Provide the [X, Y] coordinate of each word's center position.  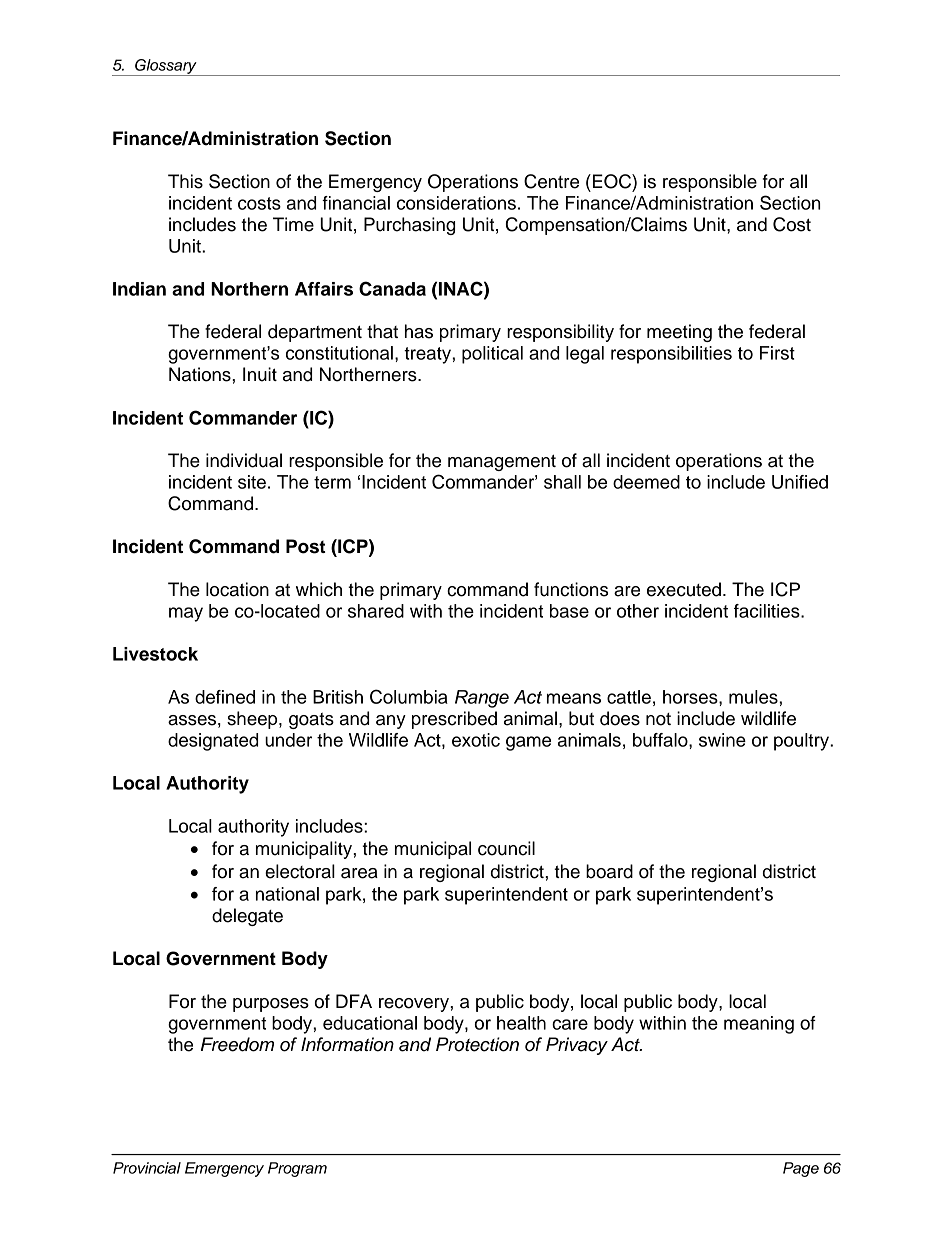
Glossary [166, 67]
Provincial [147, 1168]
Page [801, 1169]
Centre [551, 181]
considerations [456, 203]
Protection [477, 1044]
